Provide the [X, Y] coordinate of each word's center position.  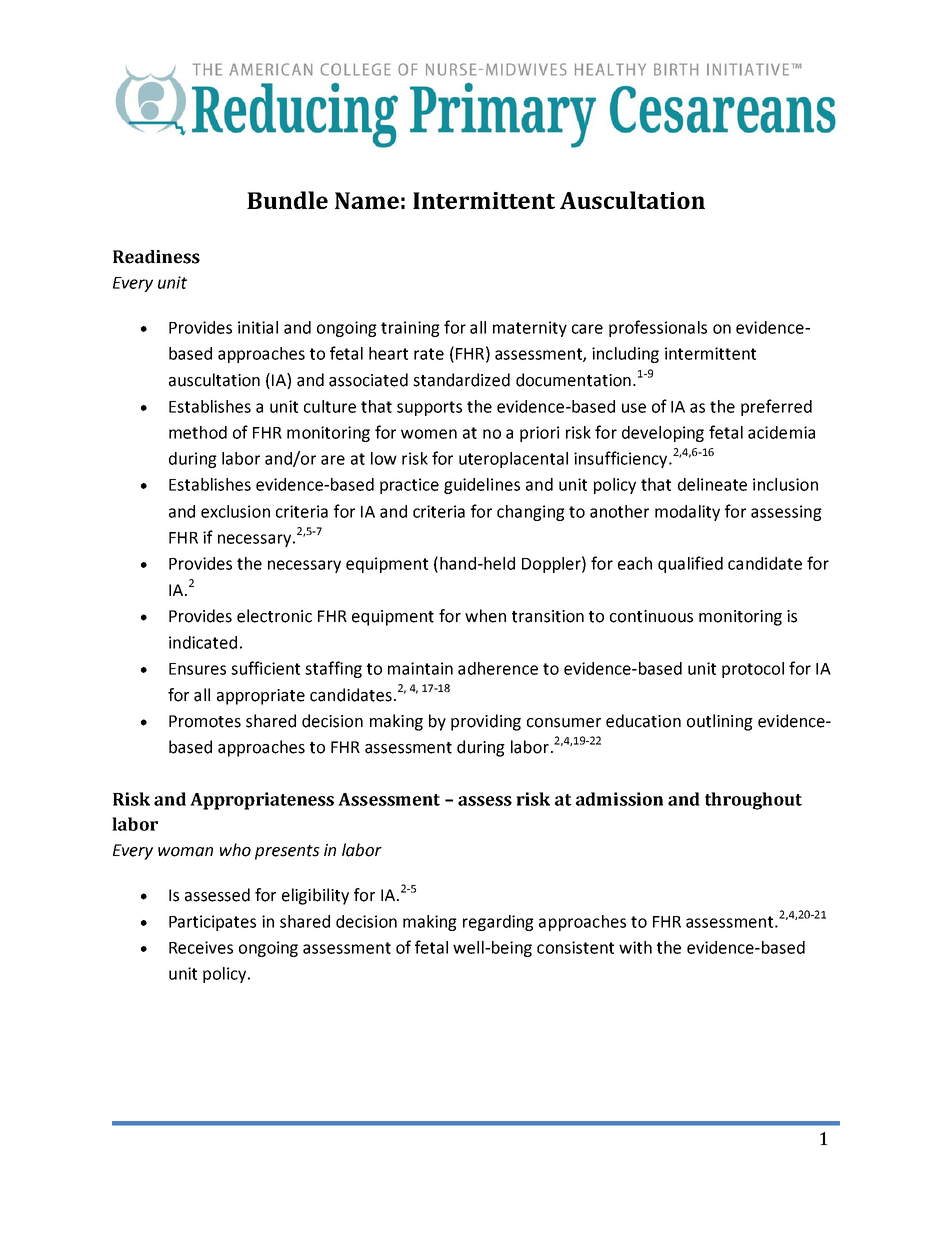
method [198, 432]
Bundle [287, 200]
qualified [690, 564]
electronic [274, 616]
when [485, 616]
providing [486, 722]
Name [367, 200]
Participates [212, 923]
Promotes [205, 721]
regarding [498, 923]
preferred [776, 407]
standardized [461, 380]
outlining [720, 722]
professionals [658, 328]
